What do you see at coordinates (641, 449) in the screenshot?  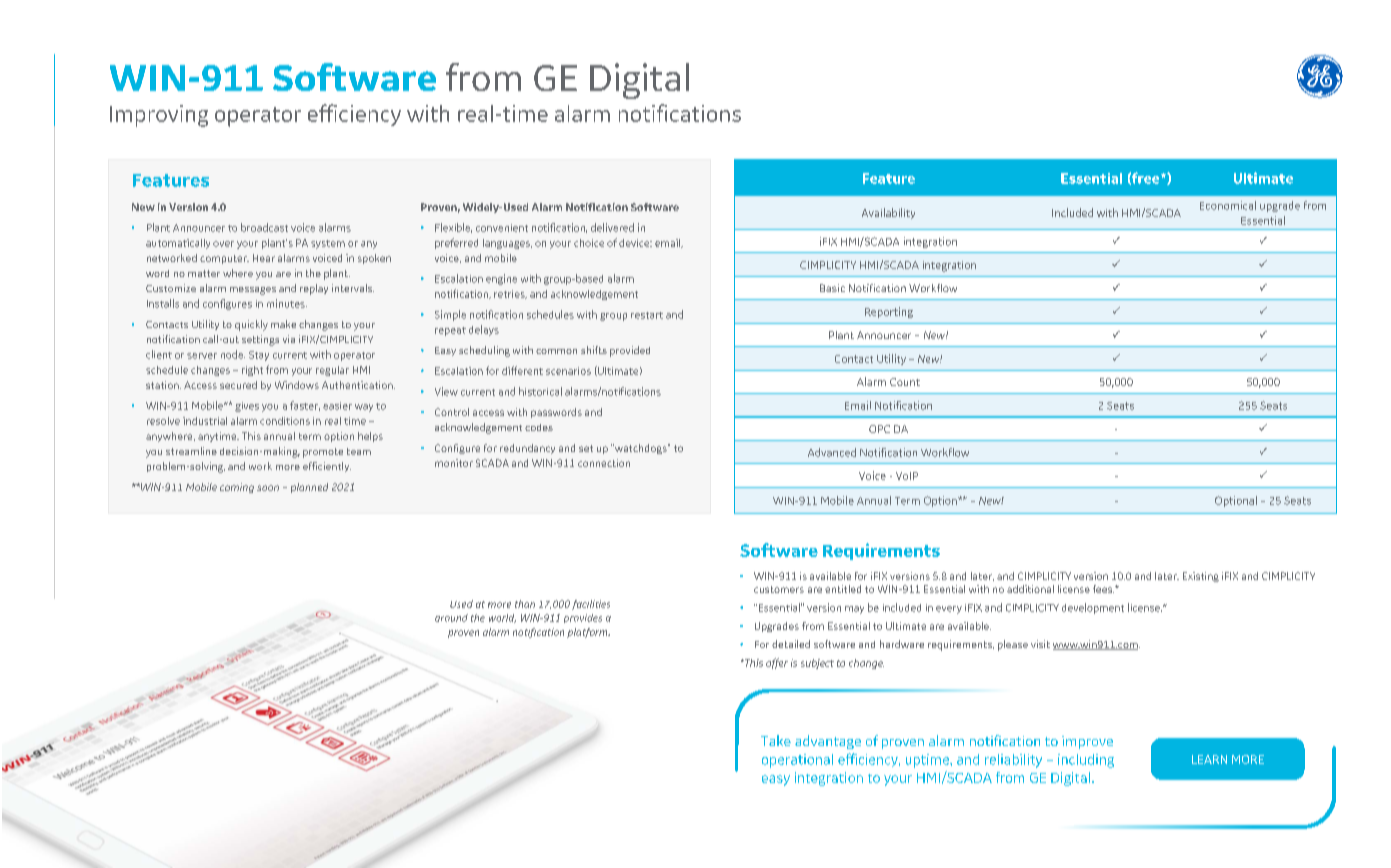 I see `watchdogs` at bounding box center [641, 449].
